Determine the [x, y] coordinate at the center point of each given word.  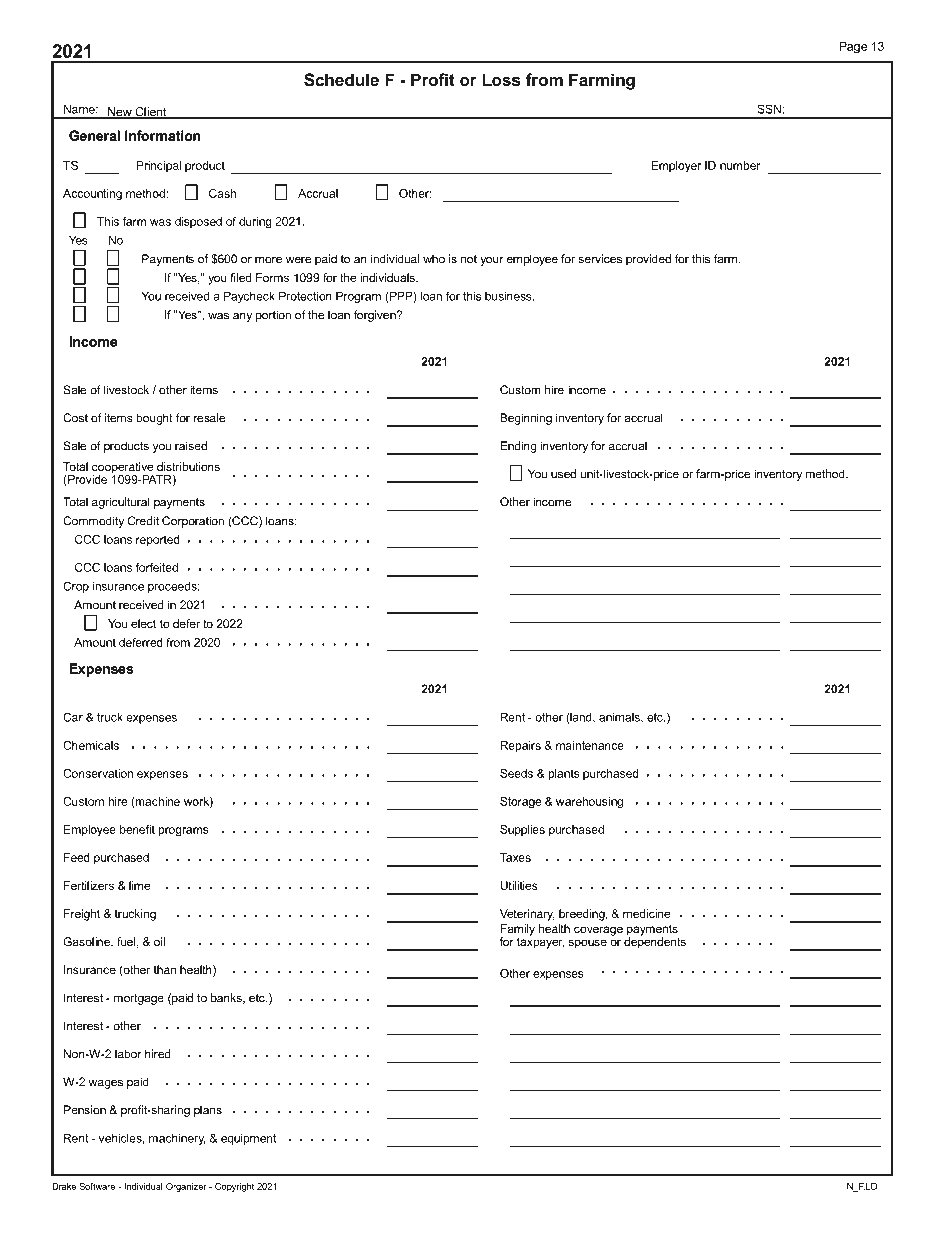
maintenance [590, 745]
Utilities [519, 885]
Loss [501, 79]
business [509, 296]
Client [151, 113]
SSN [769, 109]
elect [143, 623]
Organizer [186, 1187]
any [242, 317]
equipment [248, 1139]
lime [140, 885]
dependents [655, 942]
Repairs [520, 746]
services [600, 259]
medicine [647, 913]
